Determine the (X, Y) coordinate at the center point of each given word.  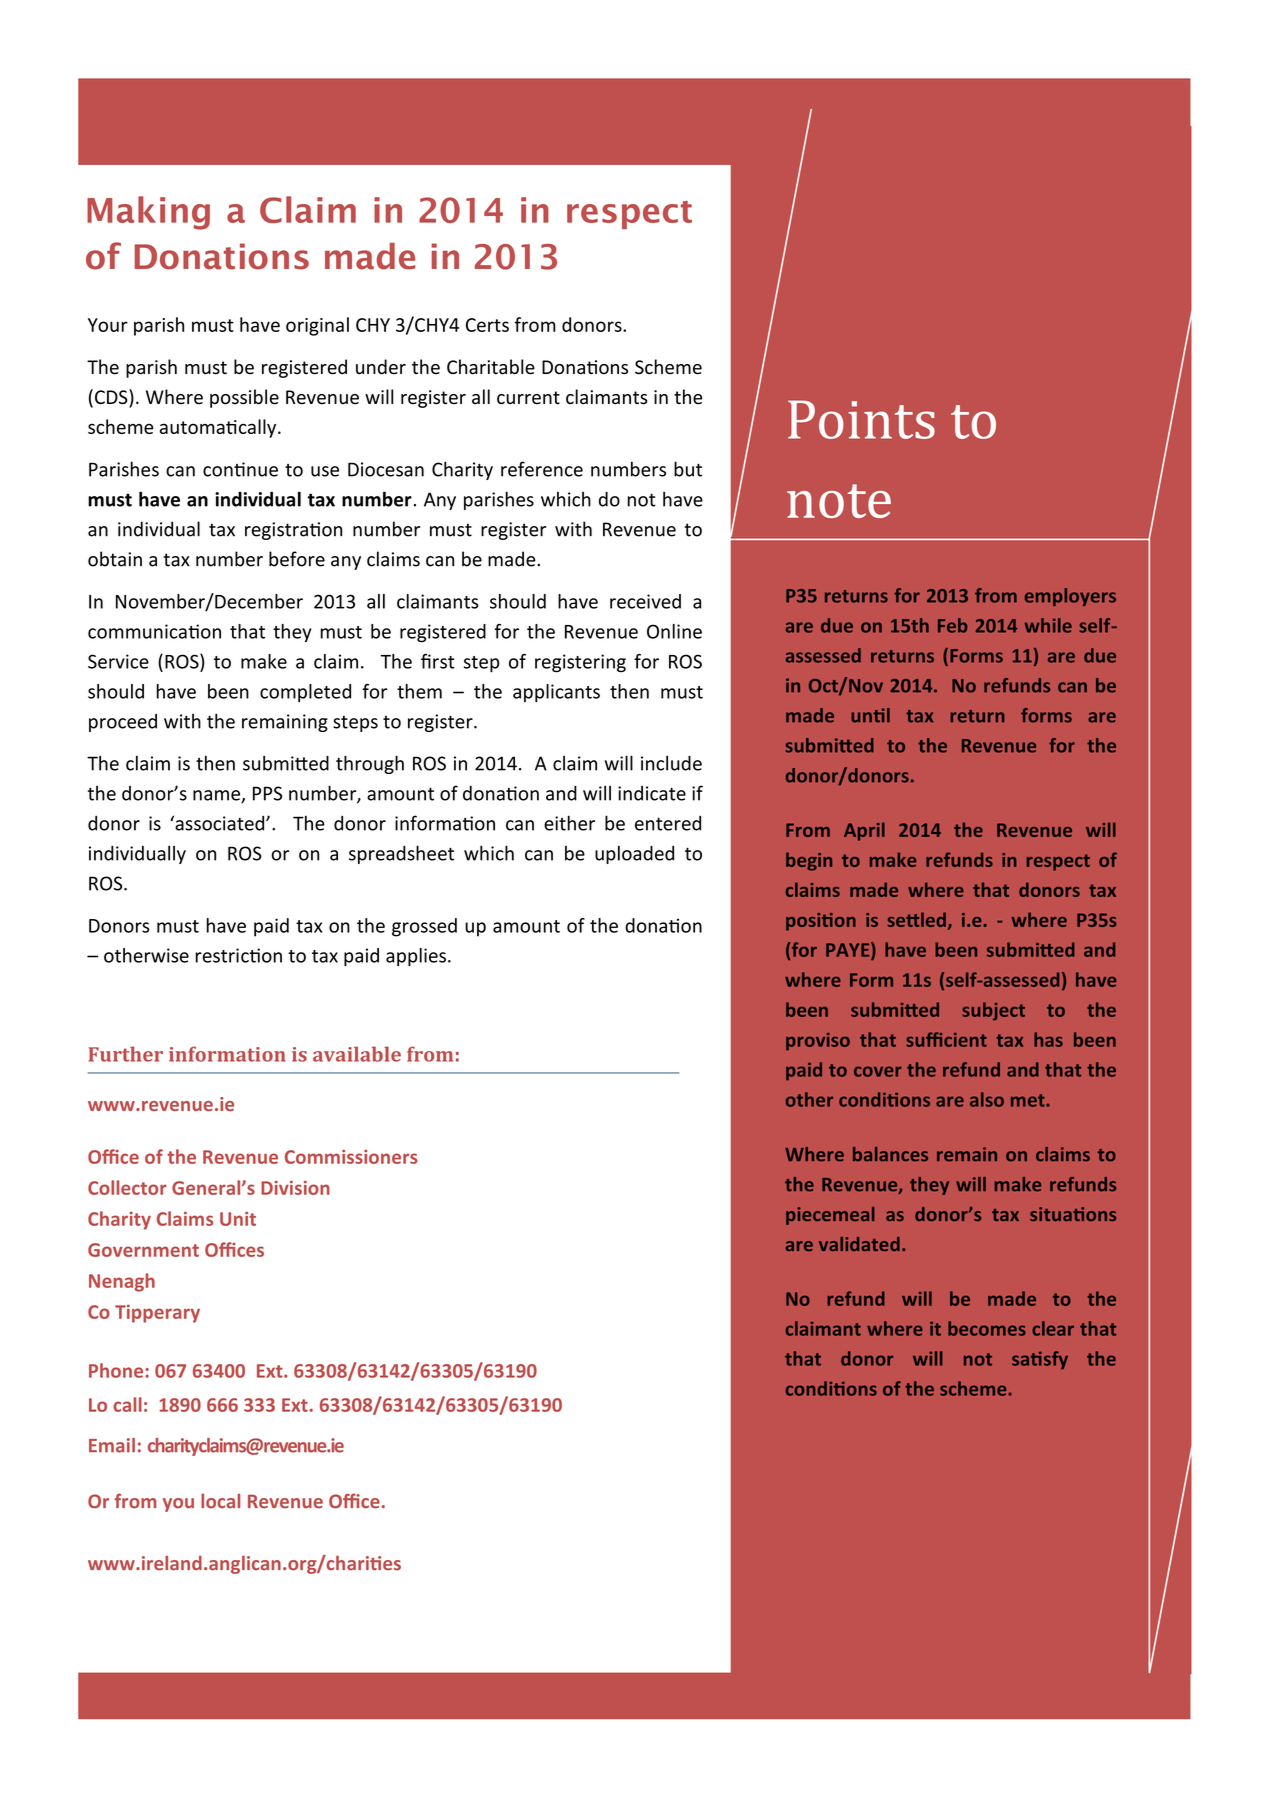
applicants (556, 693)
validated (859, 1244)
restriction (238, 955)
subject (993, 1011)
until (870, 715)
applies (416, 957)
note (839, 501)
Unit (238, 1218)
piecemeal (830, 1216)
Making (148, 213)
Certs (487, 325)
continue (240, 469)
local (220, 1501)
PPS (267, 793)
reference (542, 469)
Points (861, 419)
